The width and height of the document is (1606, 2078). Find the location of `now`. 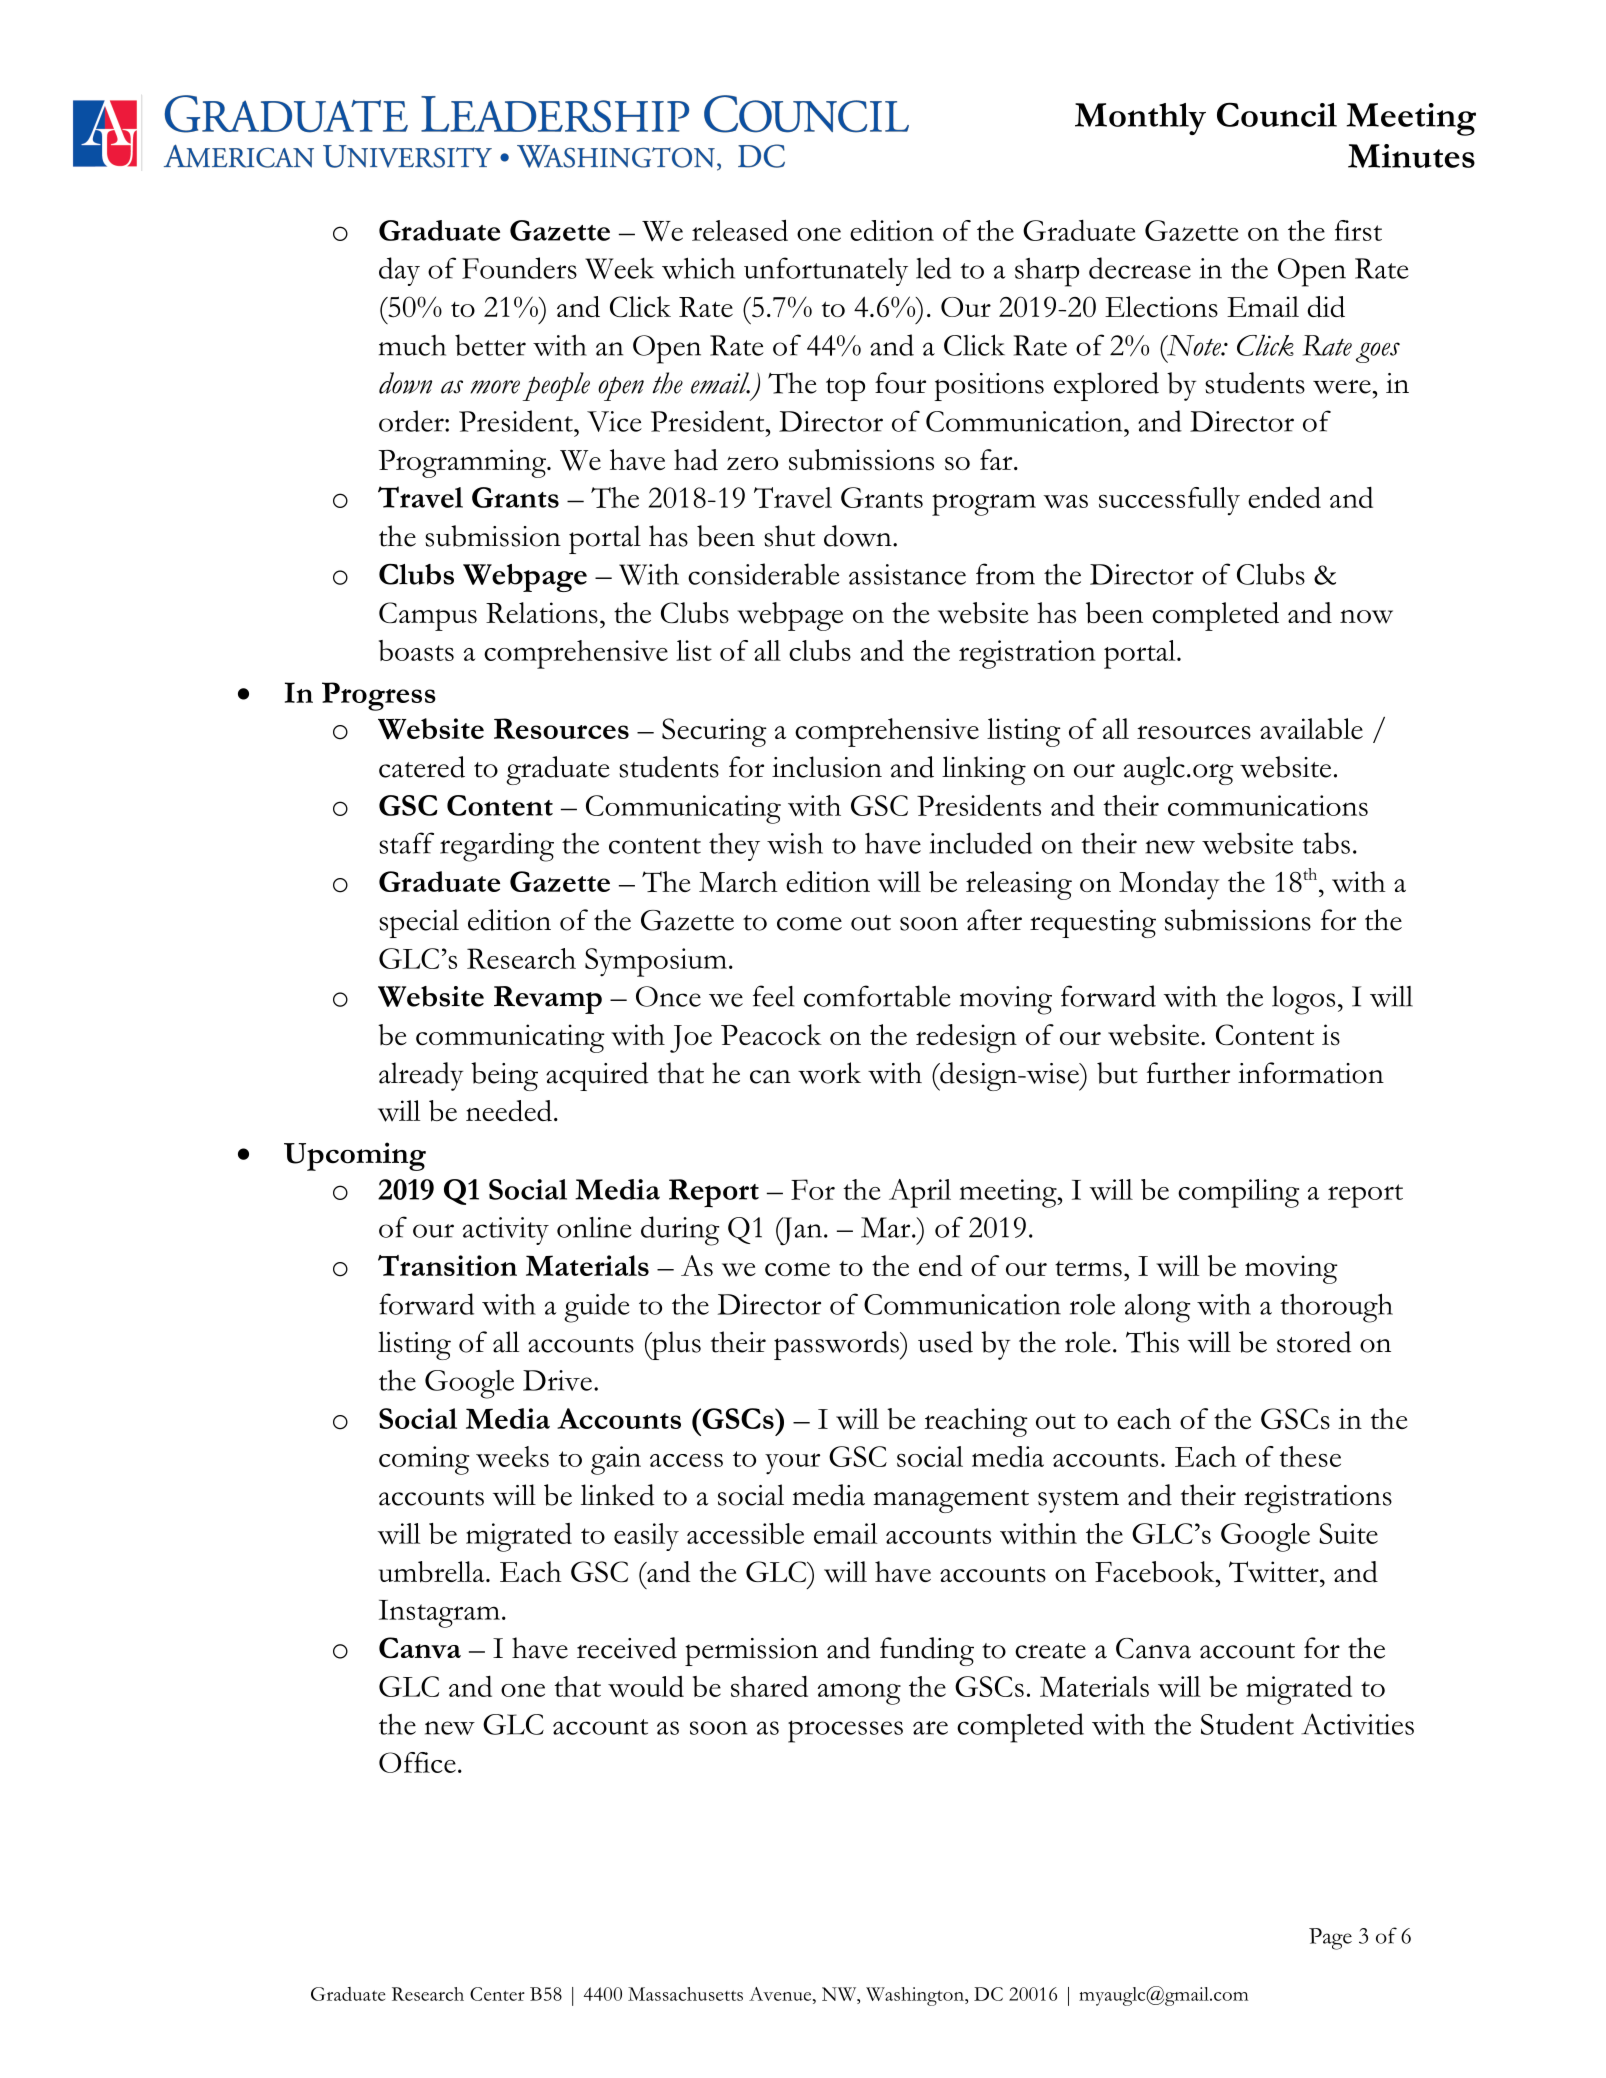

now is located at coordinates (1366, 617).
